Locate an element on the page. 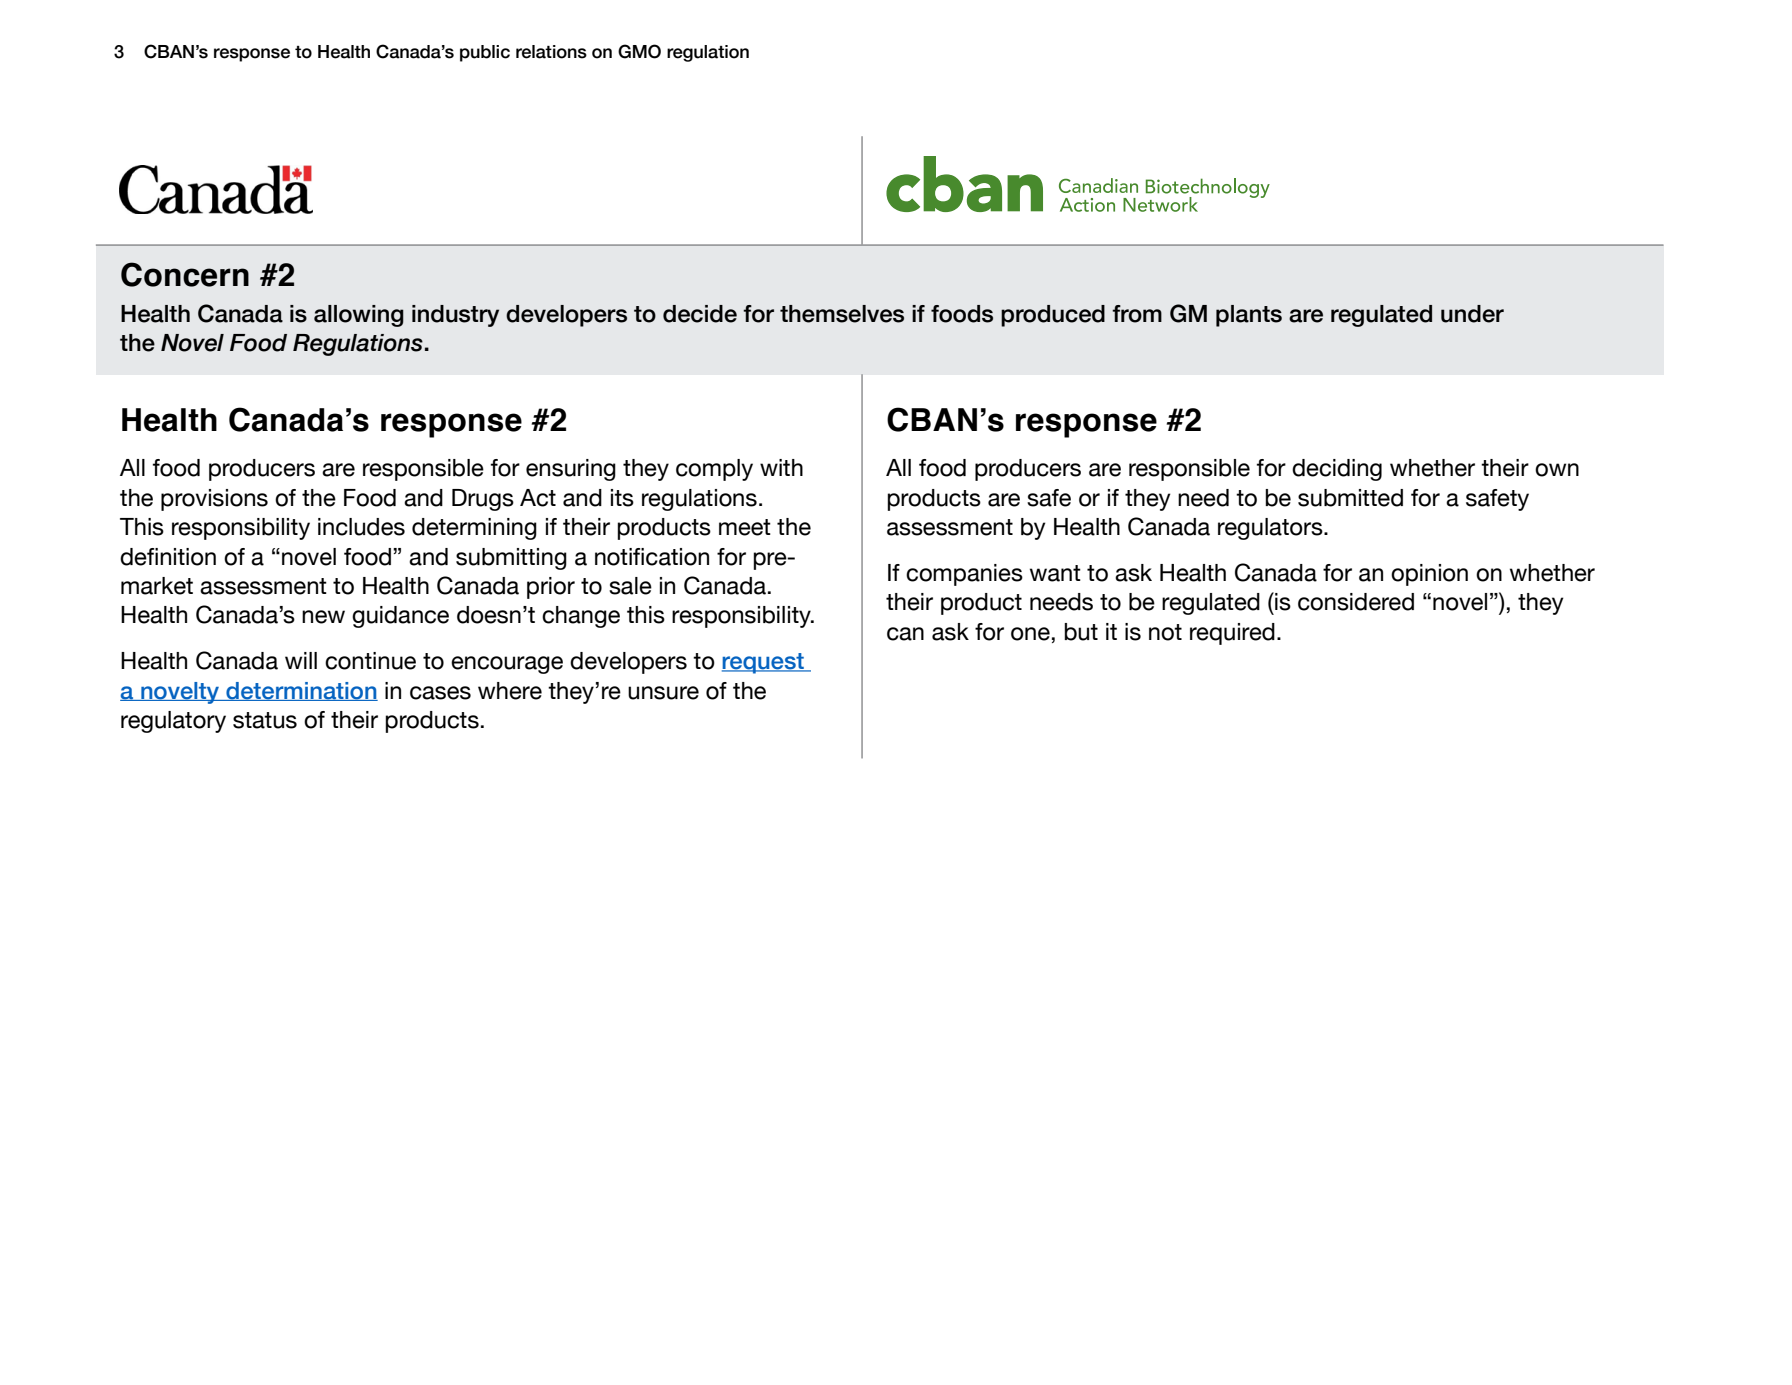 The height and width of the page is (1385, 1792). relations is located at coordinates (551, 52).
